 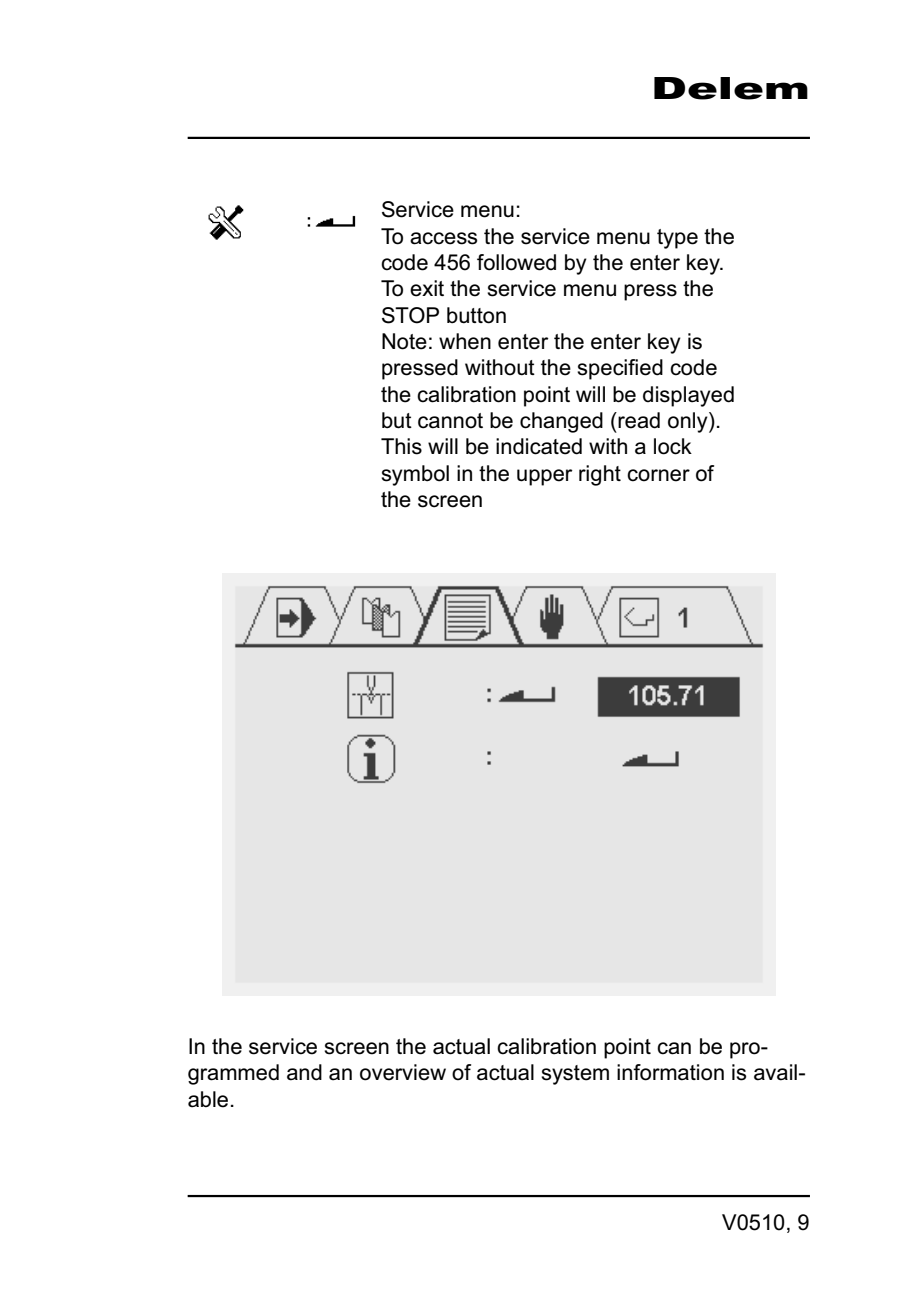 What do you see at coordinates (545, 477) in the page?
I see `upper` at bounding box center [545, 477].
